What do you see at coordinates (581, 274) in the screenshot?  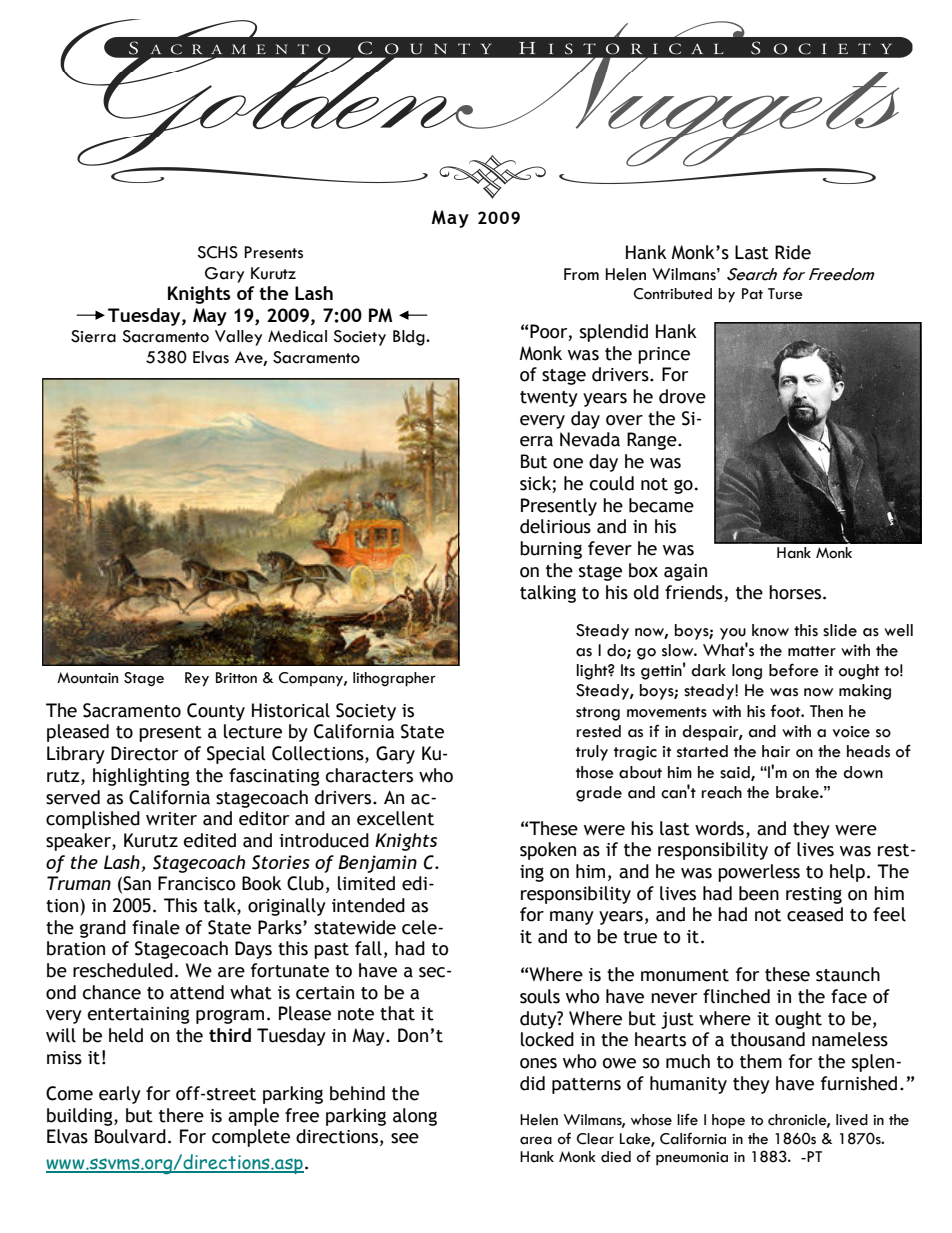 I see `From` at bounding box center [581, 274].
